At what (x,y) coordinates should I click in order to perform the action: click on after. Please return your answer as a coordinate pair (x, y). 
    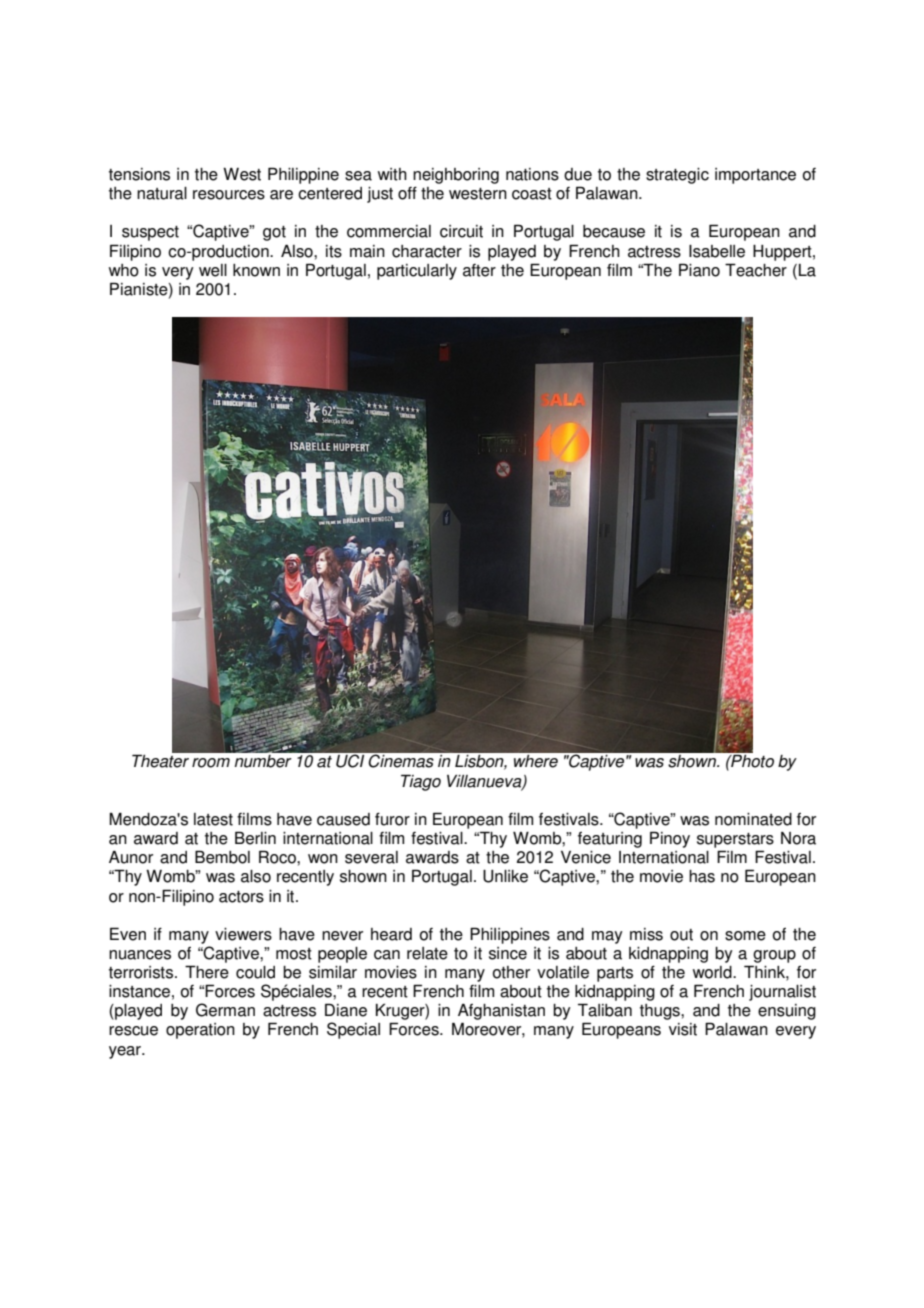
    Looking at the image, I should click on (479, 270).
